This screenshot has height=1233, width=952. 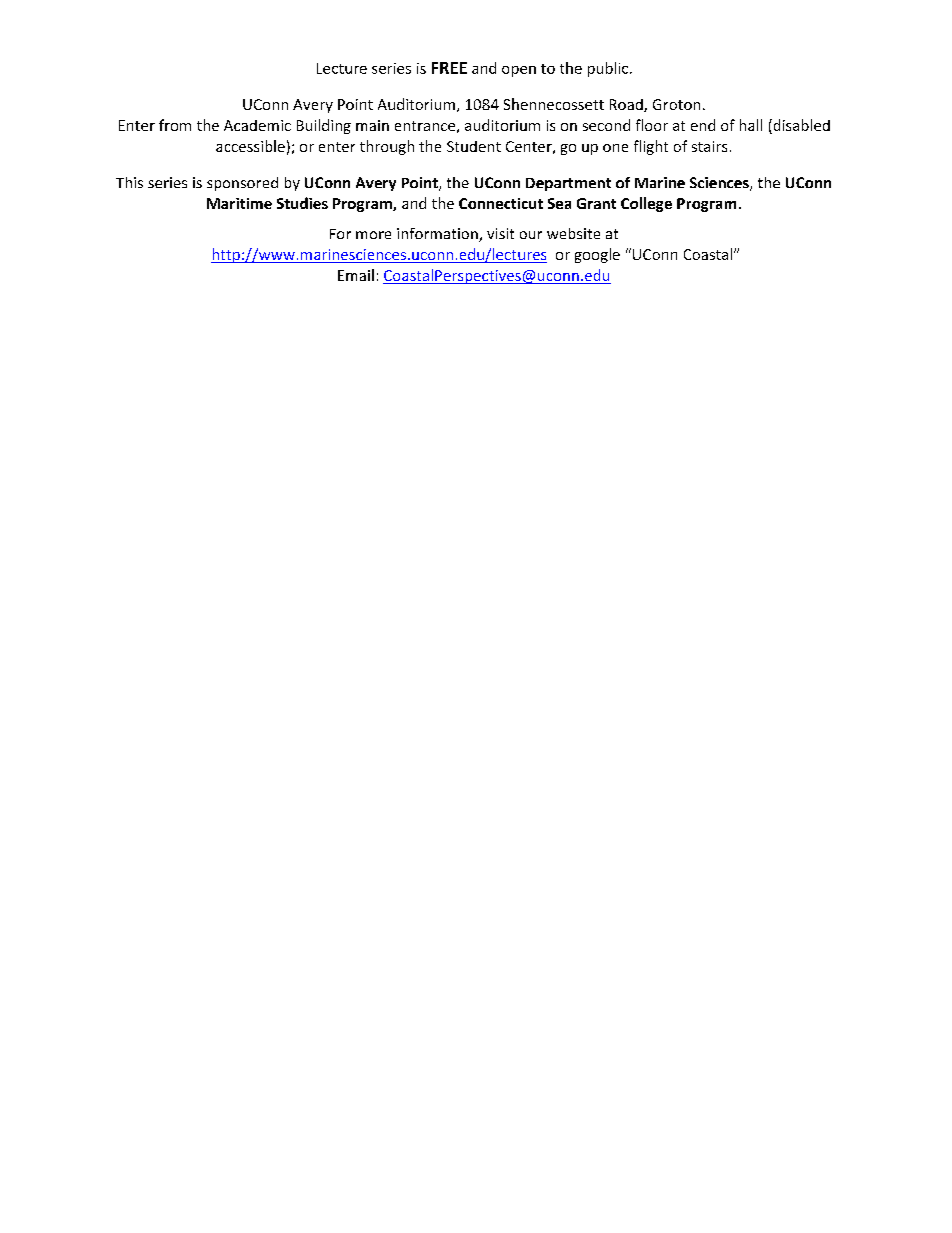 What do you see at coordinates (608, 69) in the screenshot?
I see `public` at bounding box center [608, 69].
